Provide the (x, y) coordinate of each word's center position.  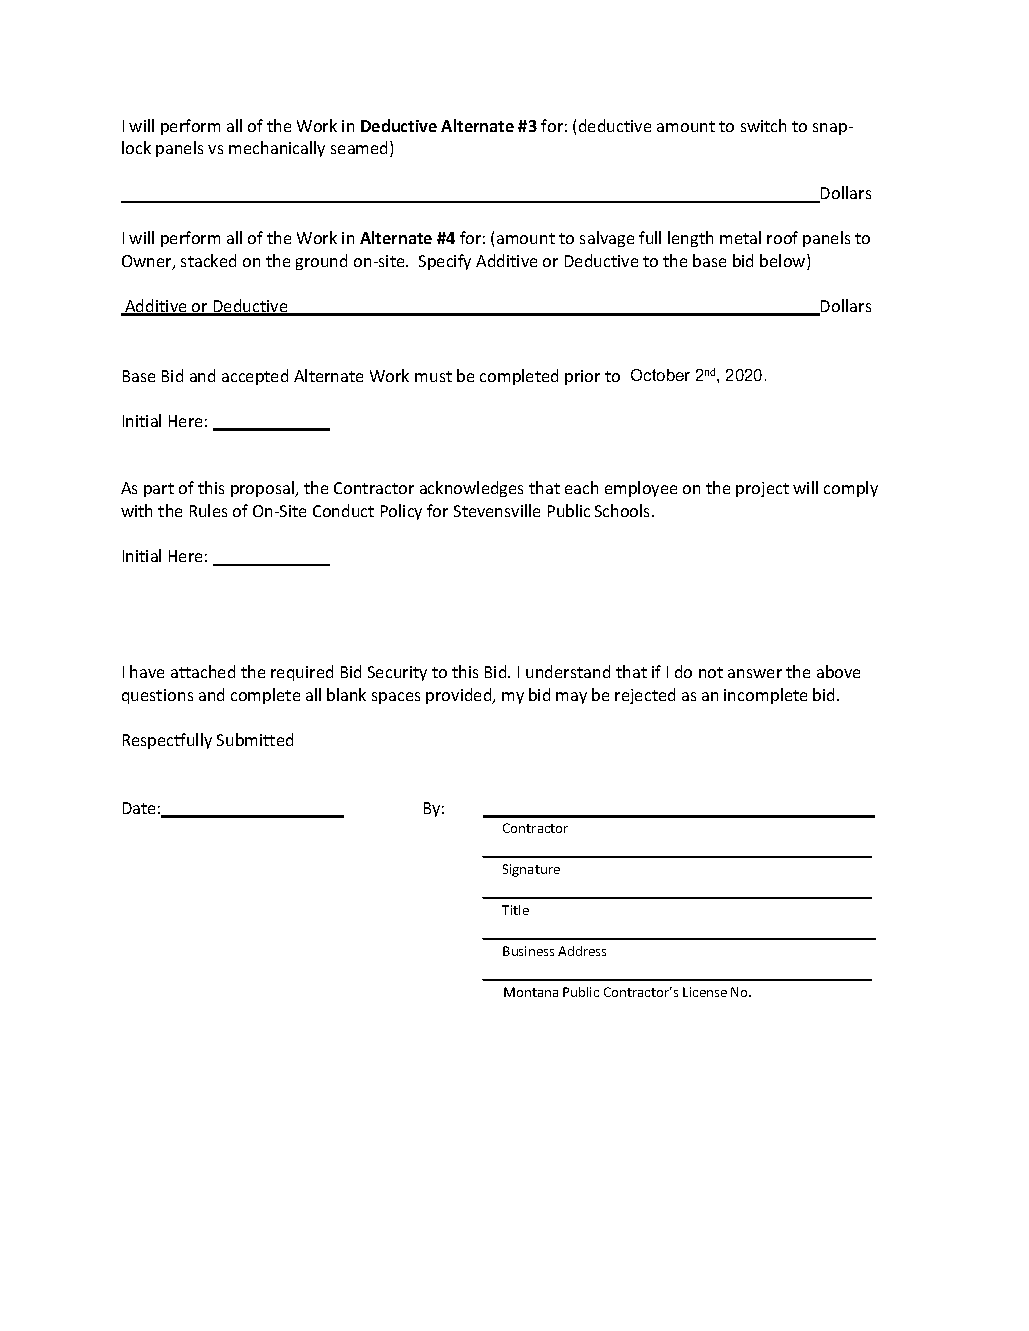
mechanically (277, 149)
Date (139, 808)
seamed (361, 149)
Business (528, 951)
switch (763, 125)
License (705, 992)
